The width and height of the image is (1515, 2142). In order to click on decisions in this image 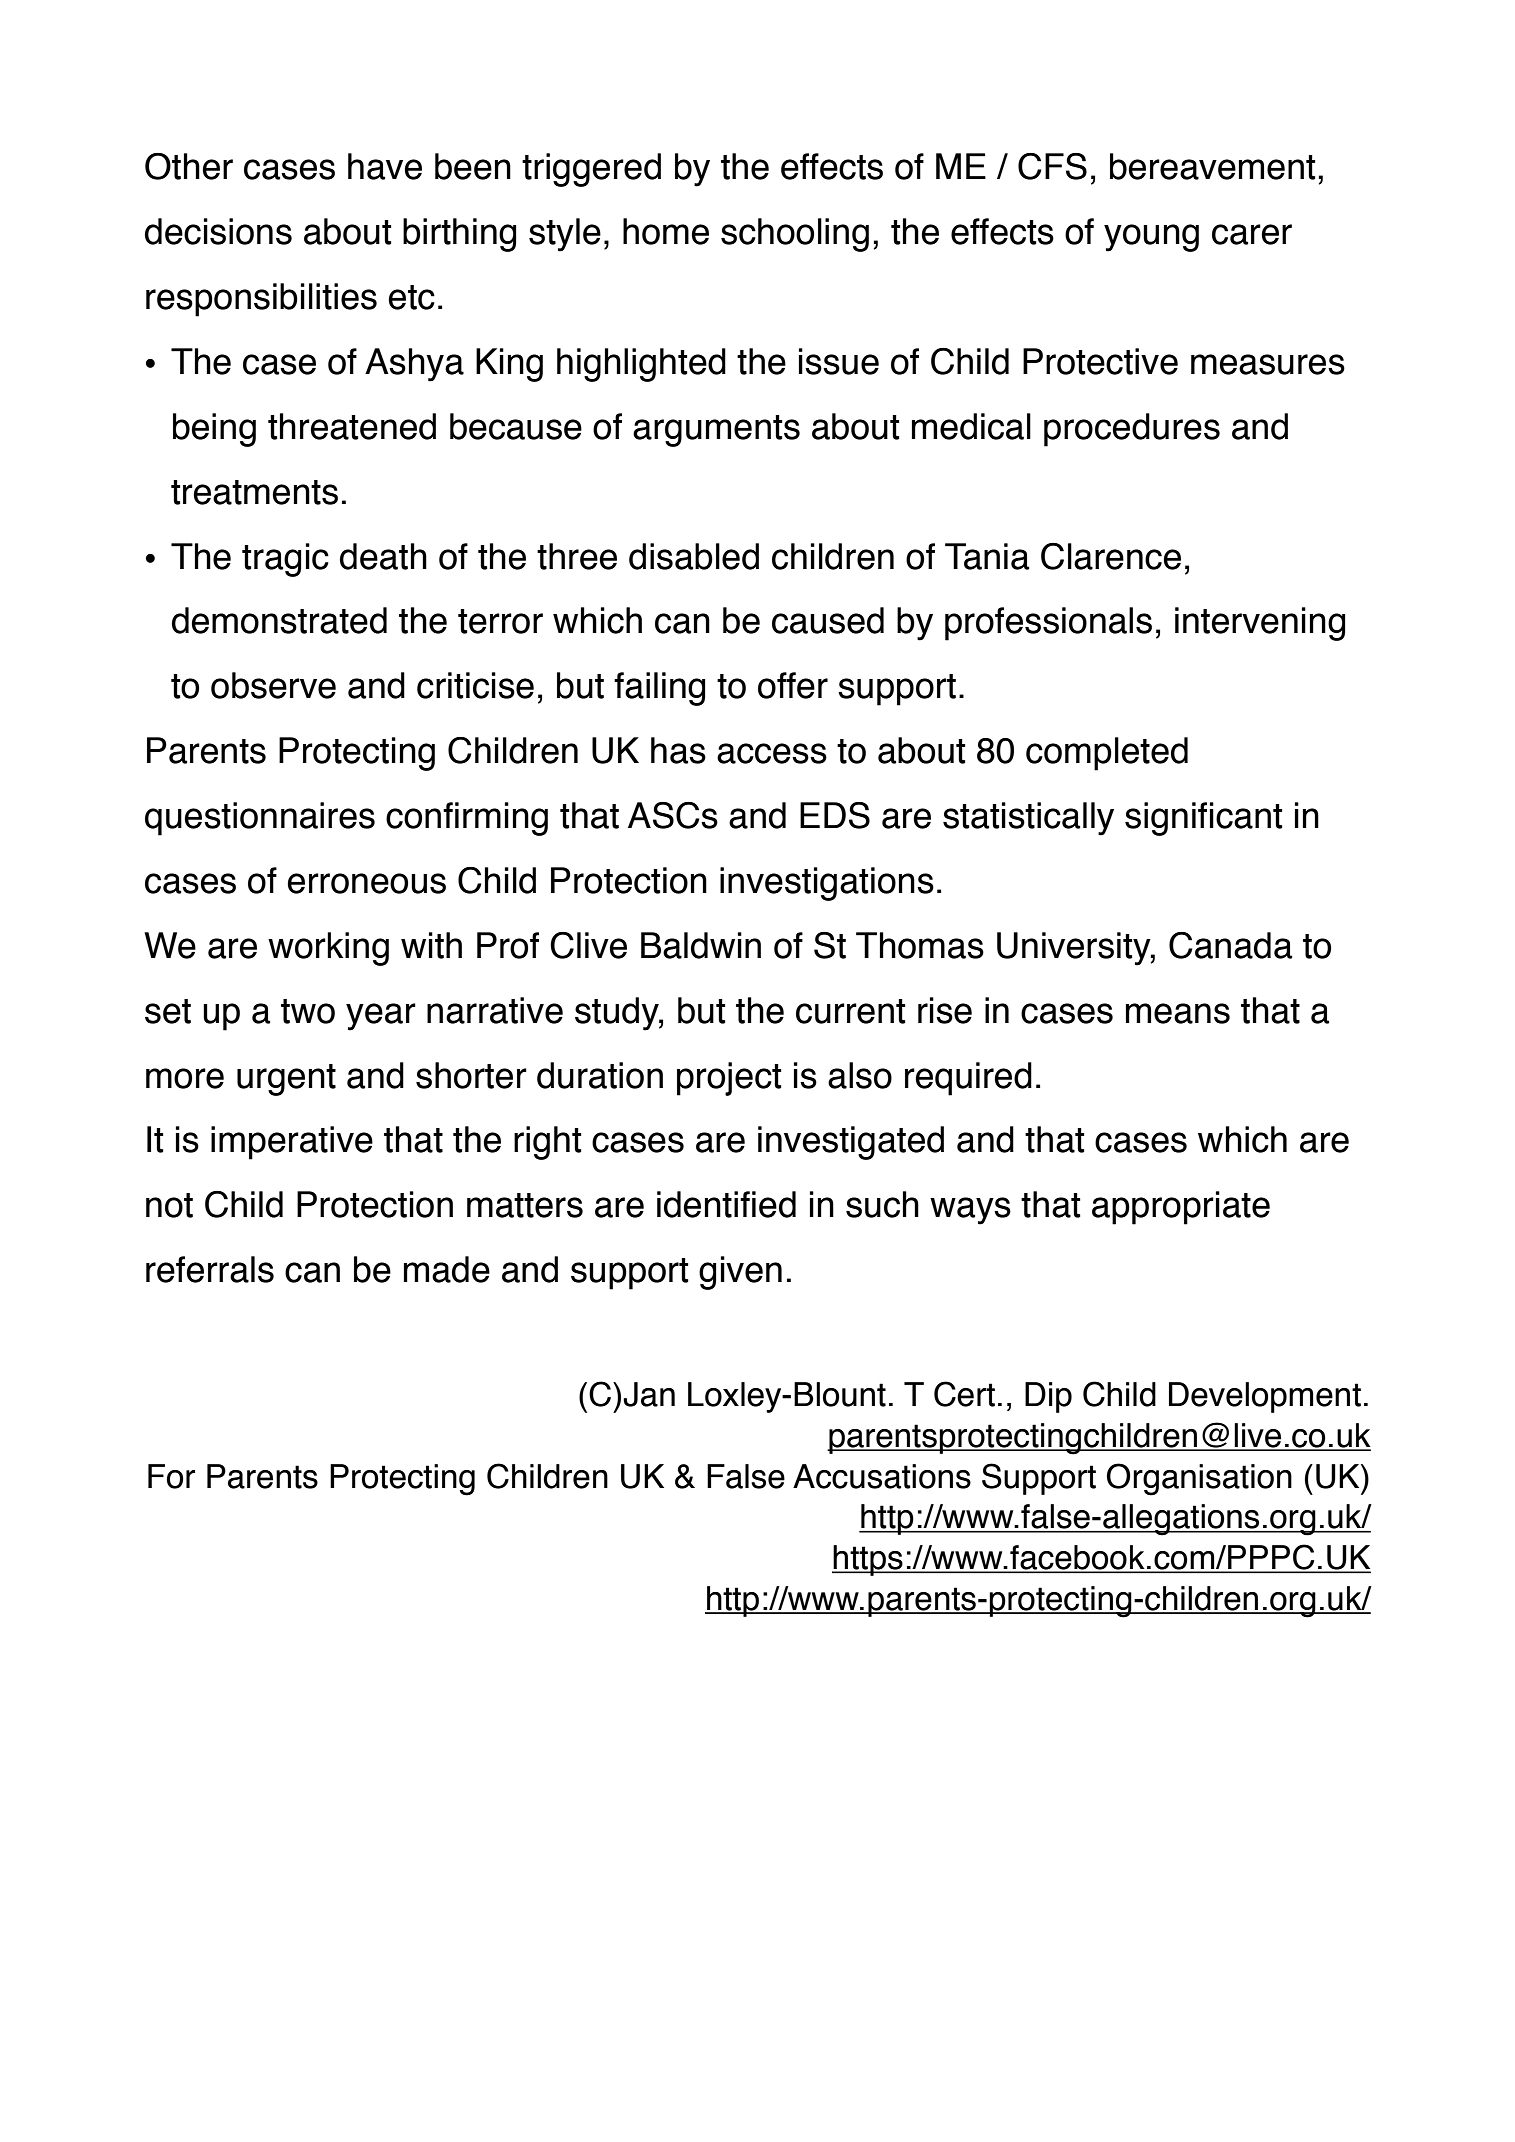, I will do `click(218, 231)`.
